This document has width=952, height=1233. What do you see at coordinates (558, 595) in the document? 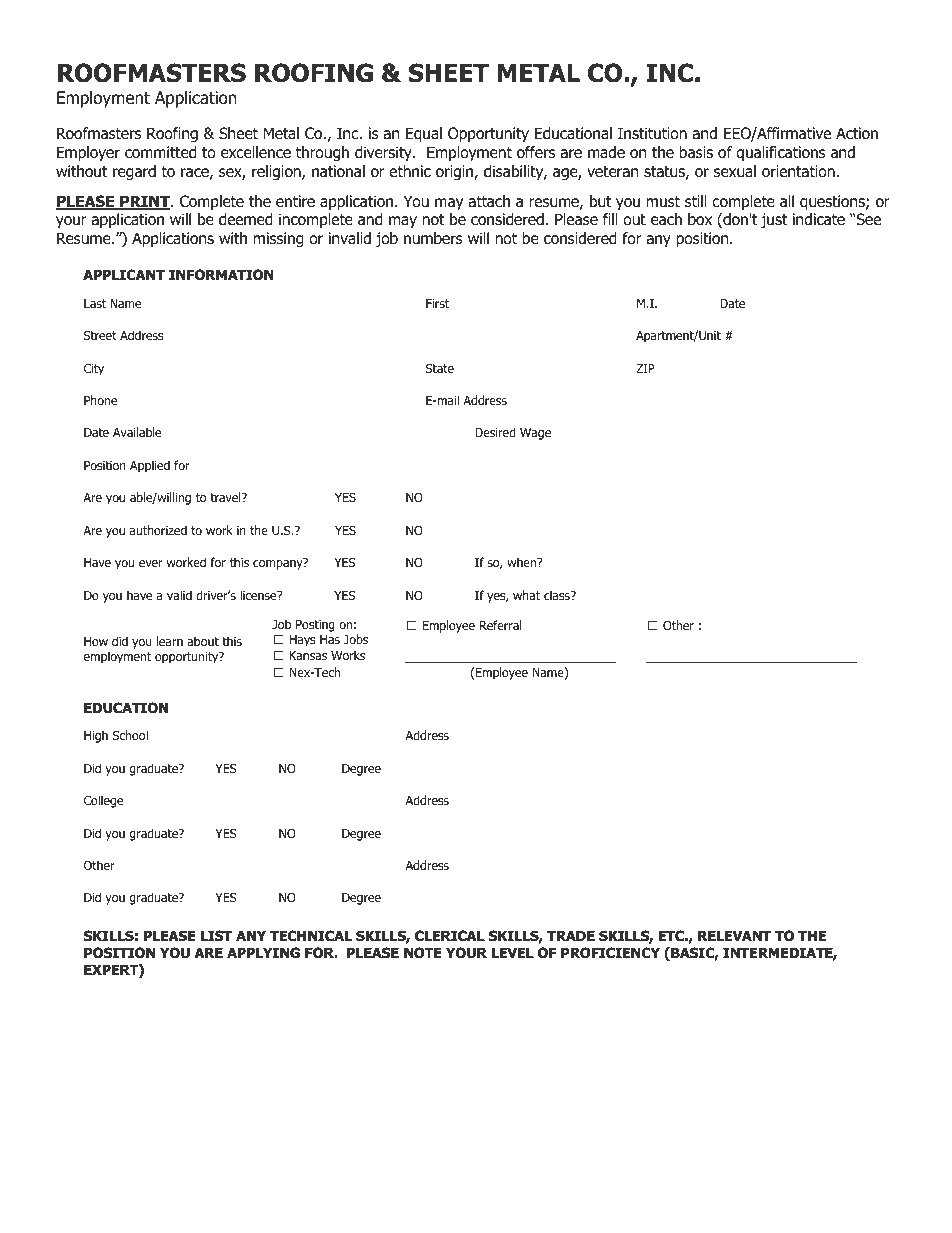
I see `class` at bounding box center [558, 595].
